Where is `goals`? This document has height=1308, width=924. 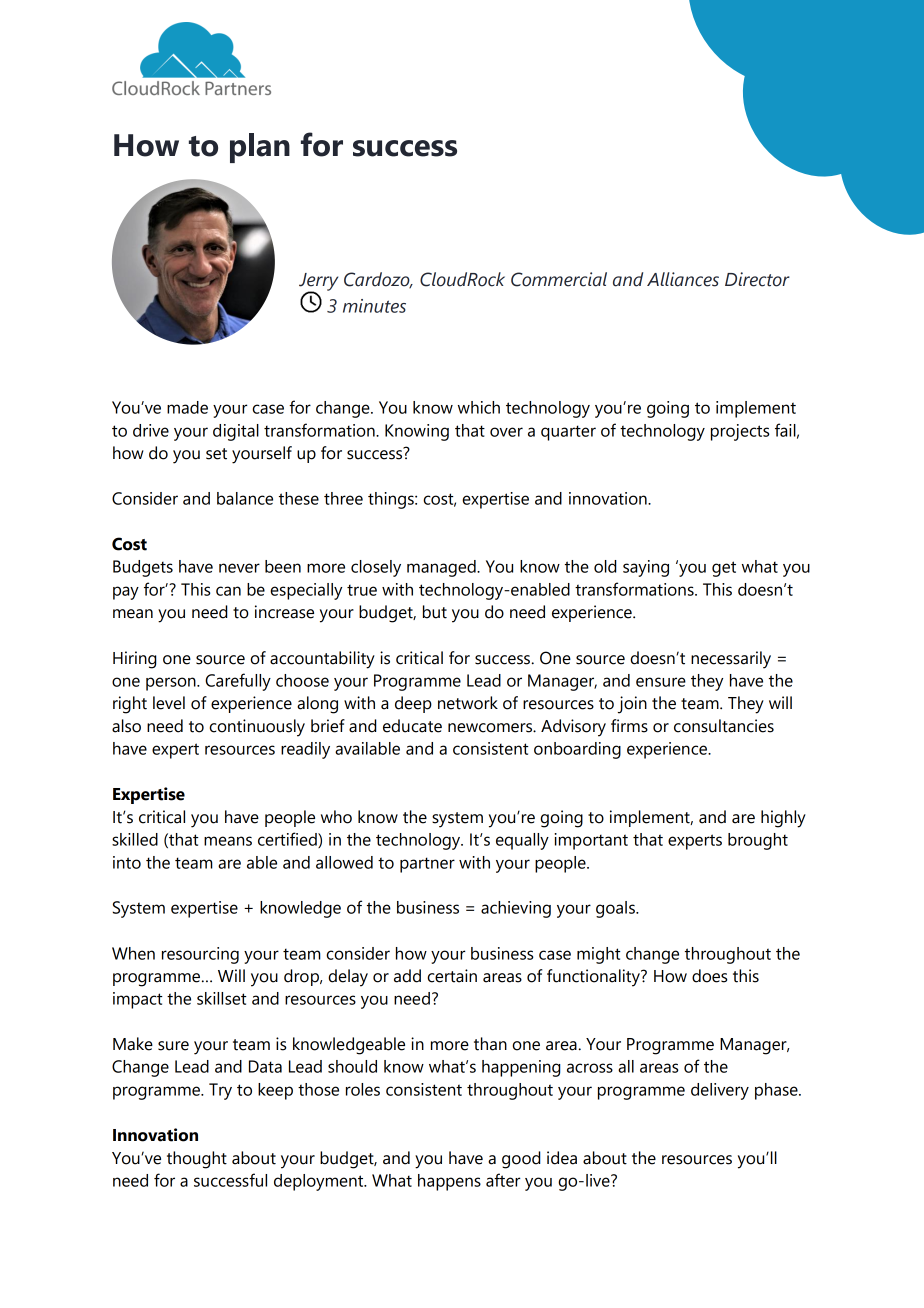
goals is located at coordinates (616, 909).
